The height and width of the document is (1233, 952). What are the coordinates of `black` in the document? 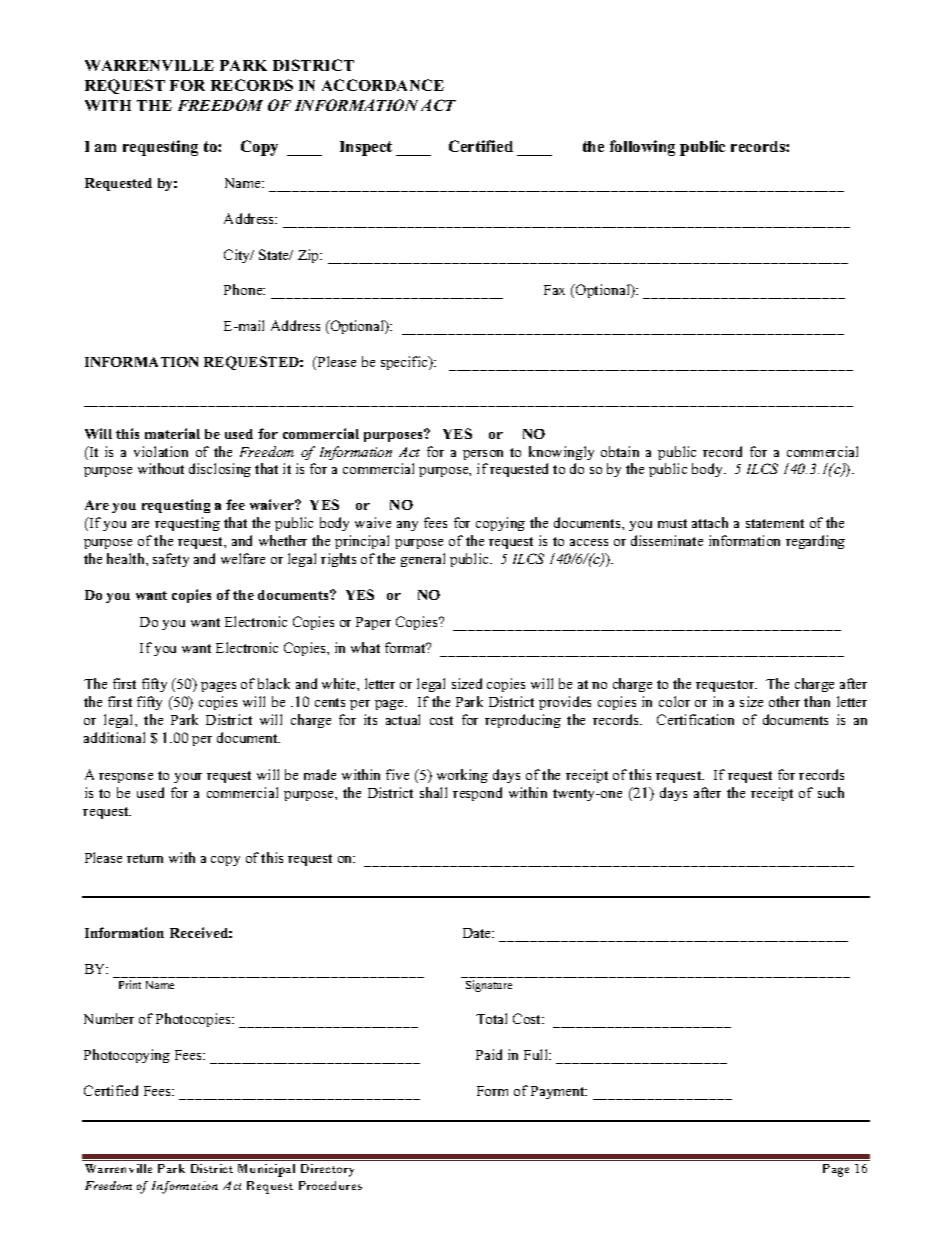 It's located at (274, 683).
